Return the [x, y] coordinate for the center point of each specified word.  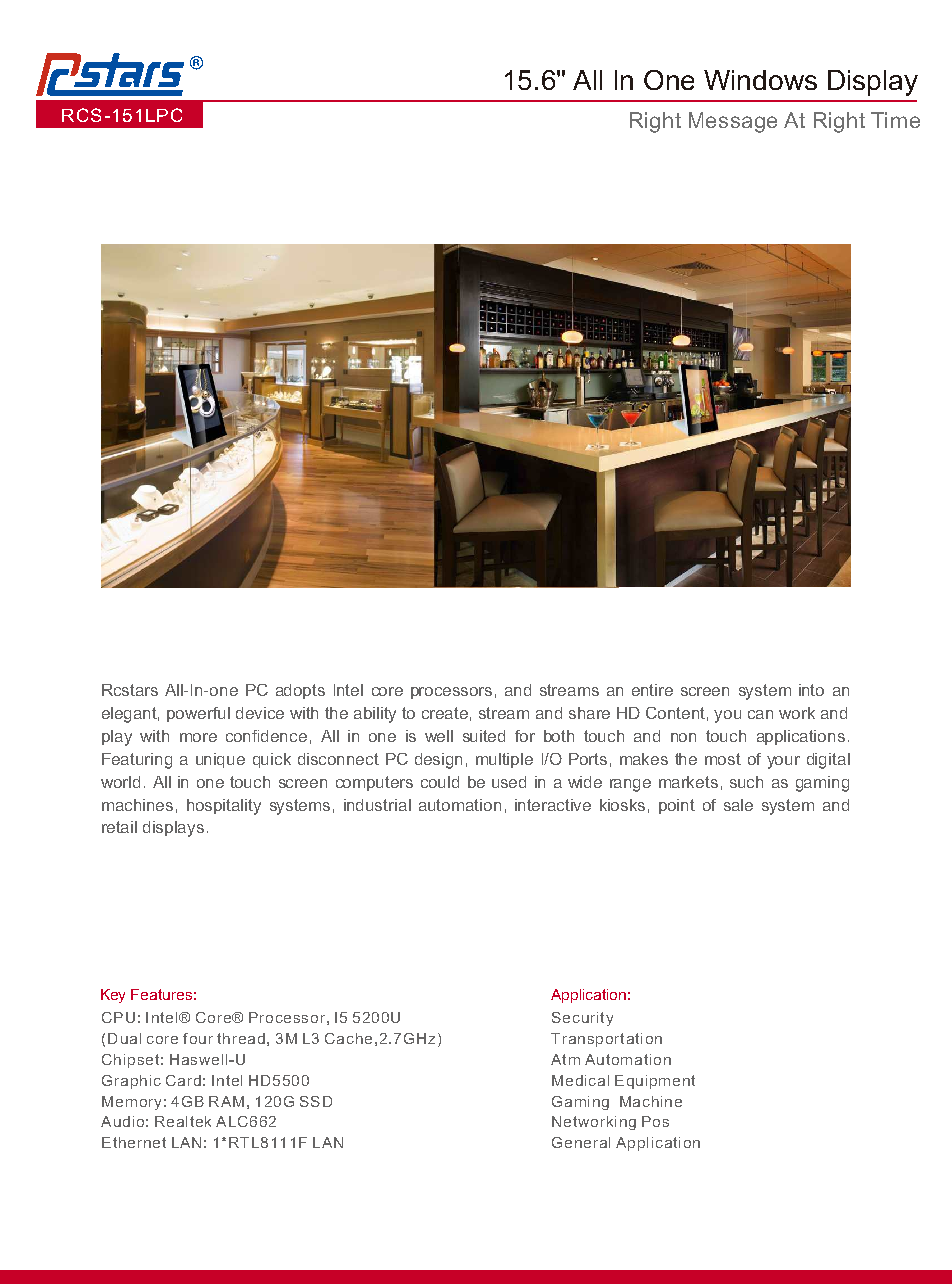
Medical [580, 1080]
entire [652, 690]
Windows [760, 80]
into [811, 690]
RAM [226, 1101]
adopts [300, 691]
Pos [655, 1121]
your [783, 762]
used [509, 782]
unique [220, 760]
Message [733, 122]
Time [895, 120]
